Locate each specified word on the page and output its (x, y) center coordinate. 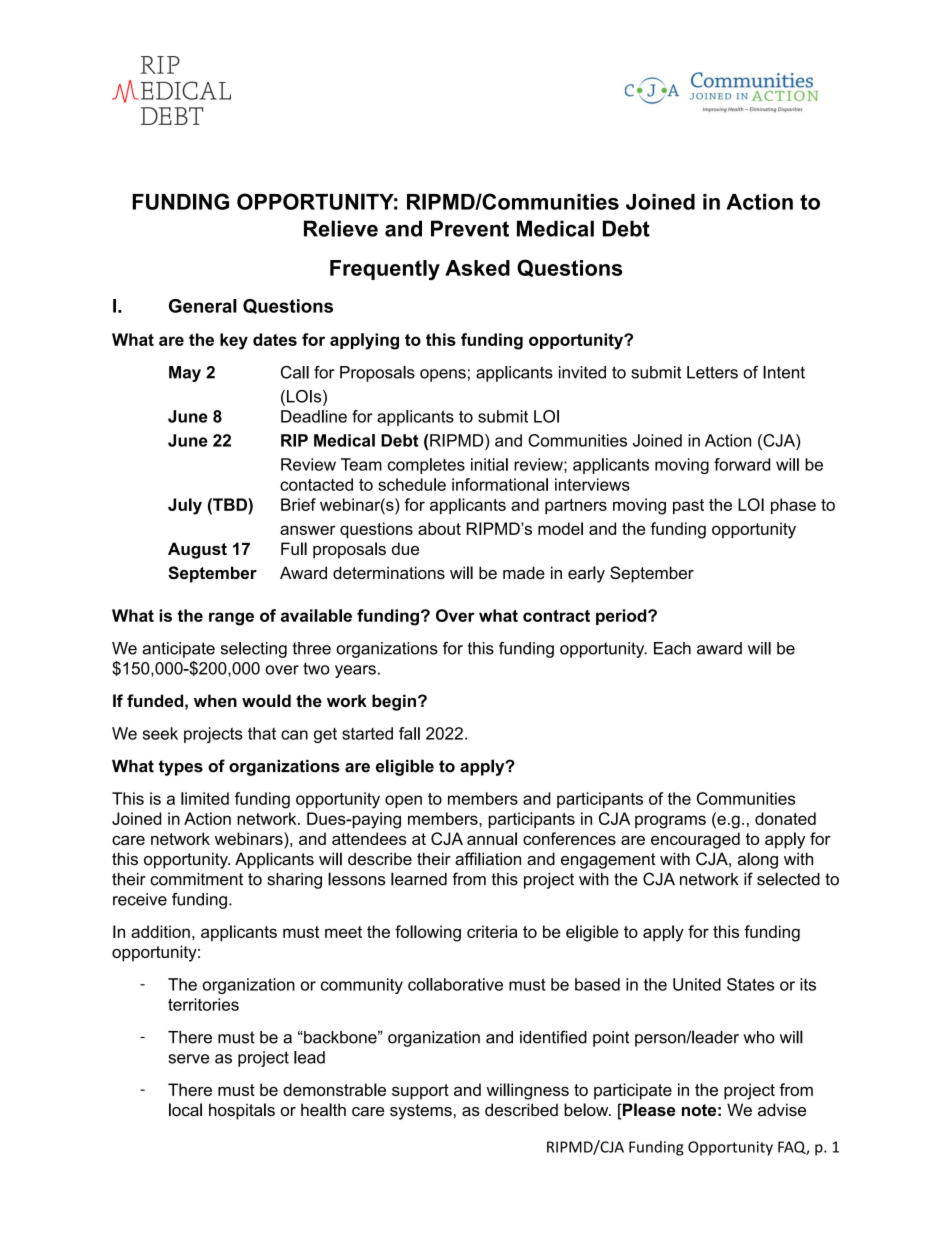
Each (672, 648)
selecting (254, 650)
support (420, 1092)
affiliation (488, 859)
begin (394, 702)
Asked (477, 268)
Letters (712, 372)
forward (742, 464)
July (185, 506)
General (203, 306)
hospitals (242, 1111)
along (758, 860)
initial (489, 464)
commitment (196, 879)
